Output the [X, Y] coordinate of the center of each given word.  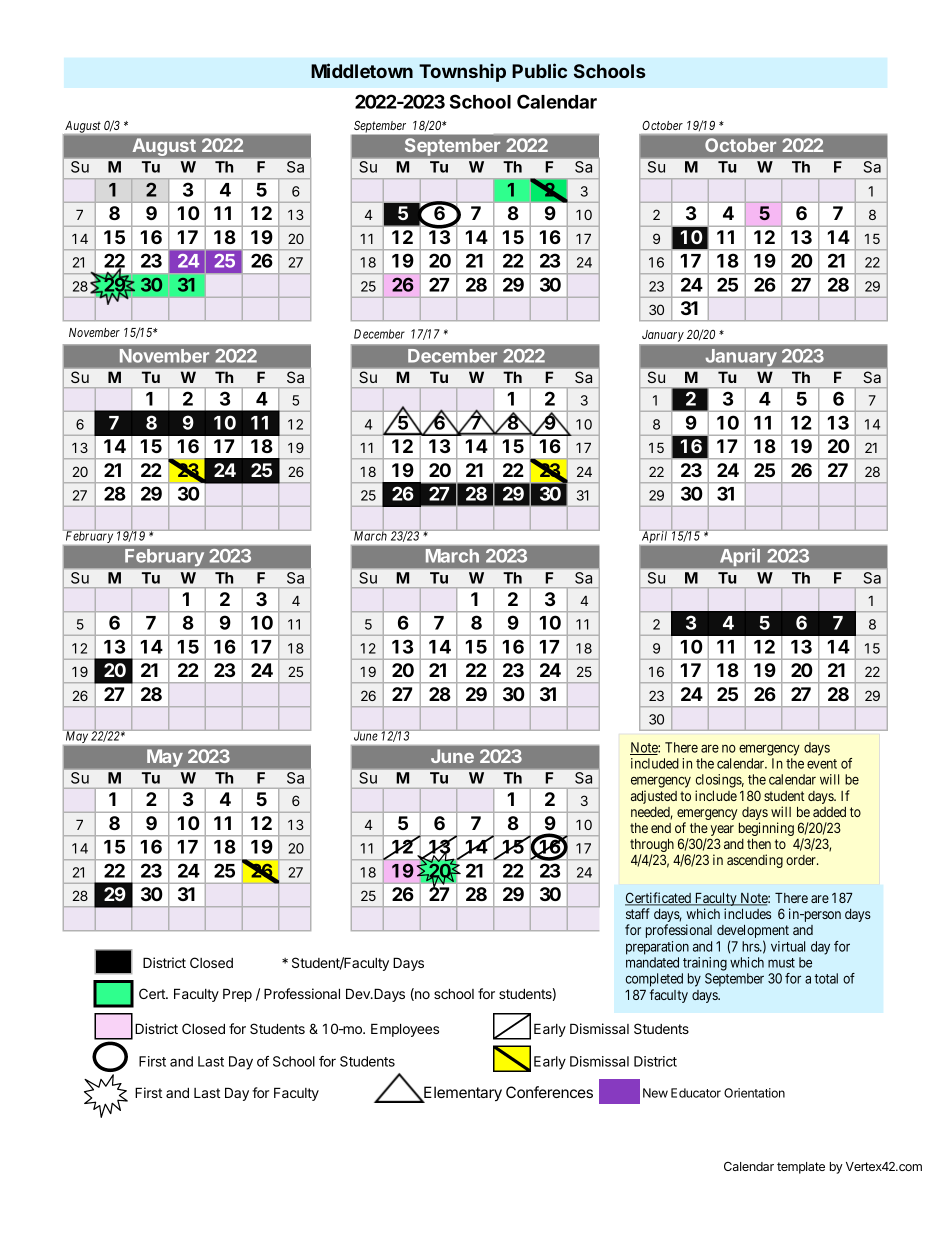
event [822, 764]
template [801, 1168]
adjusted [654, 797]
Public [539, 70]
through [652, 846]
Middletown [362, 70]
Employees [405, 1030]
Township [462, 72]
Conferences [549, 1092]
